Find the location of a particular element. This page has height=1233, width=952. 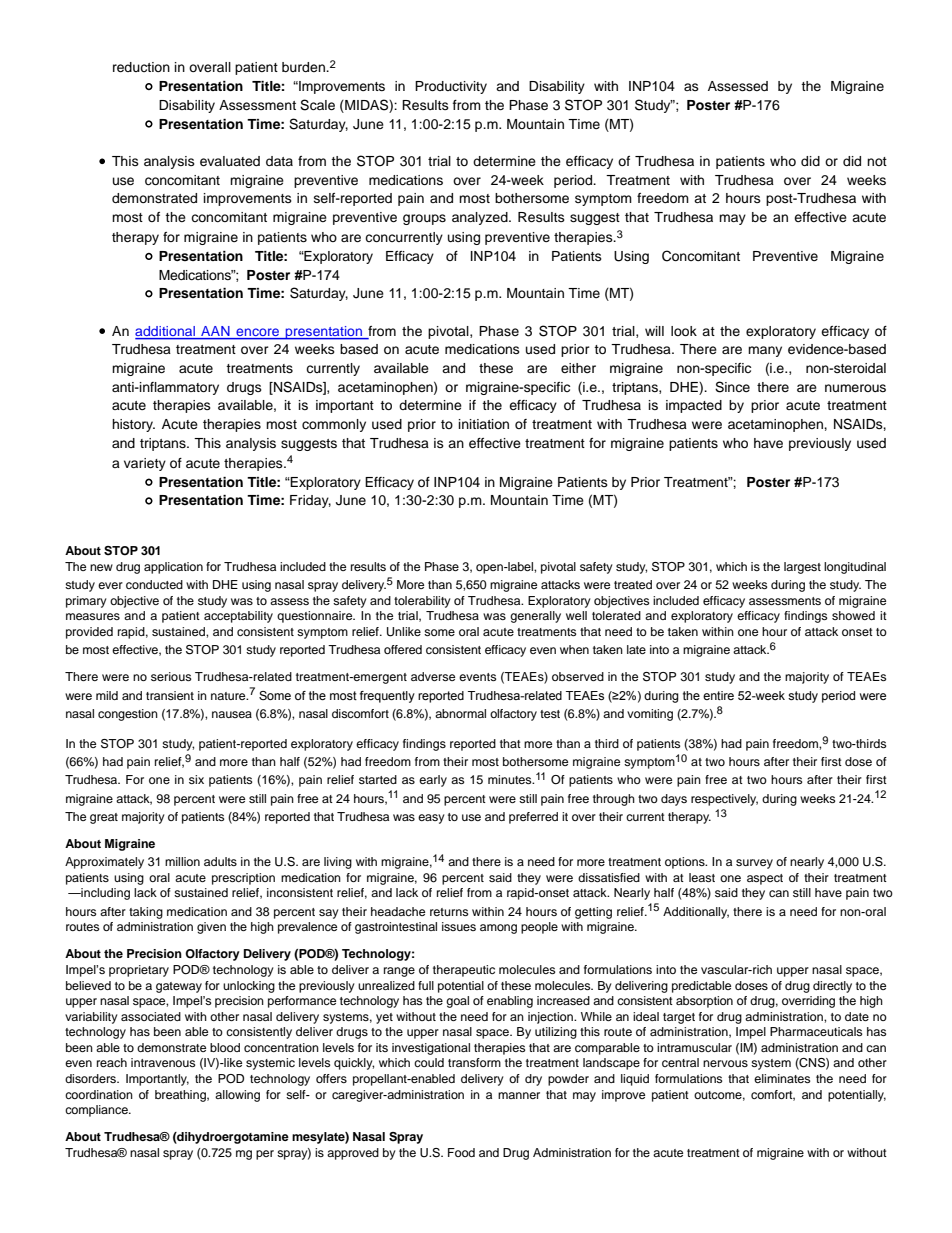

not is located at coordinates (877, 161).
